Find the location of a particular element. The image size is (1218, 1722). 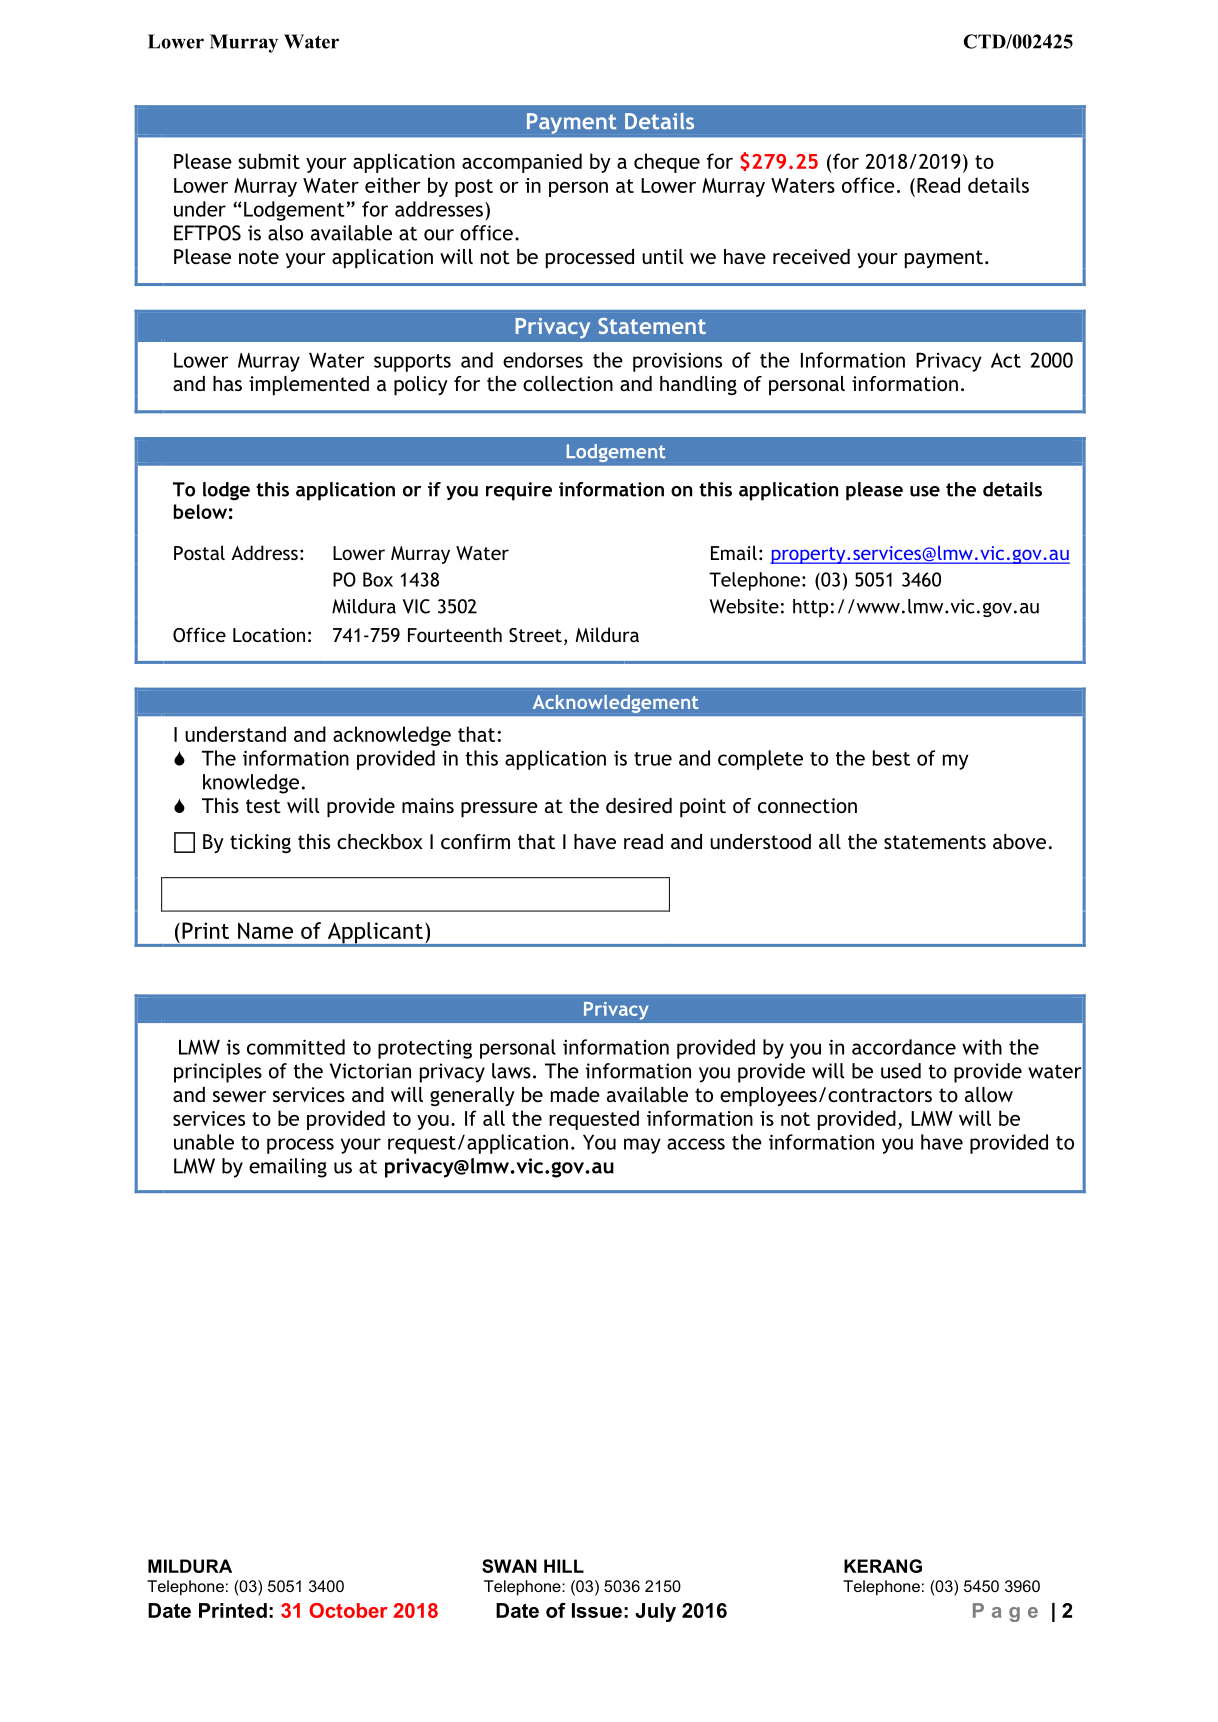

cheque is located at coordinates (667, 163).
